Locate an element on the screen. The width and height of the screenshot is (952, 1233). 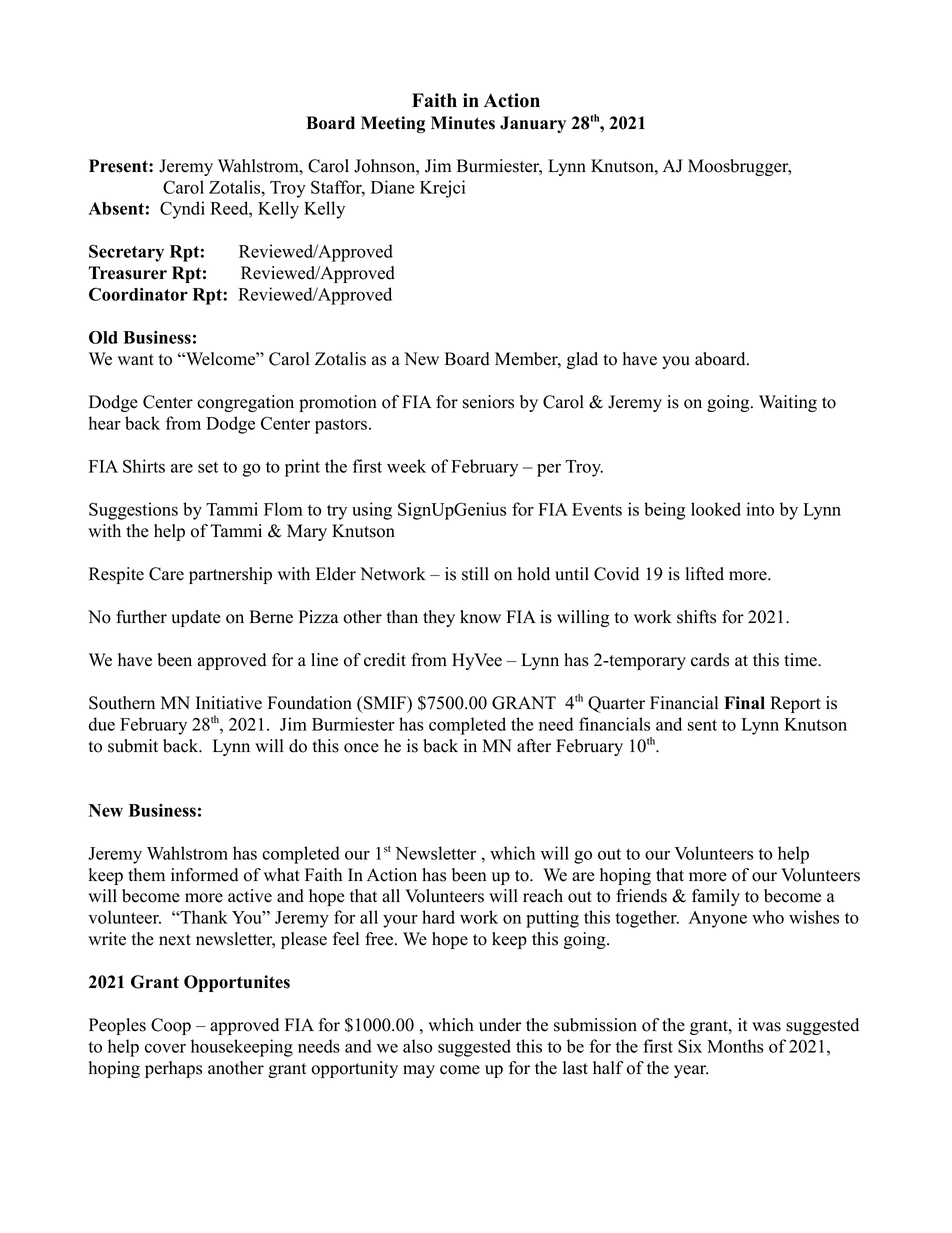
Cyndi is located at coordinates (182, 210).
